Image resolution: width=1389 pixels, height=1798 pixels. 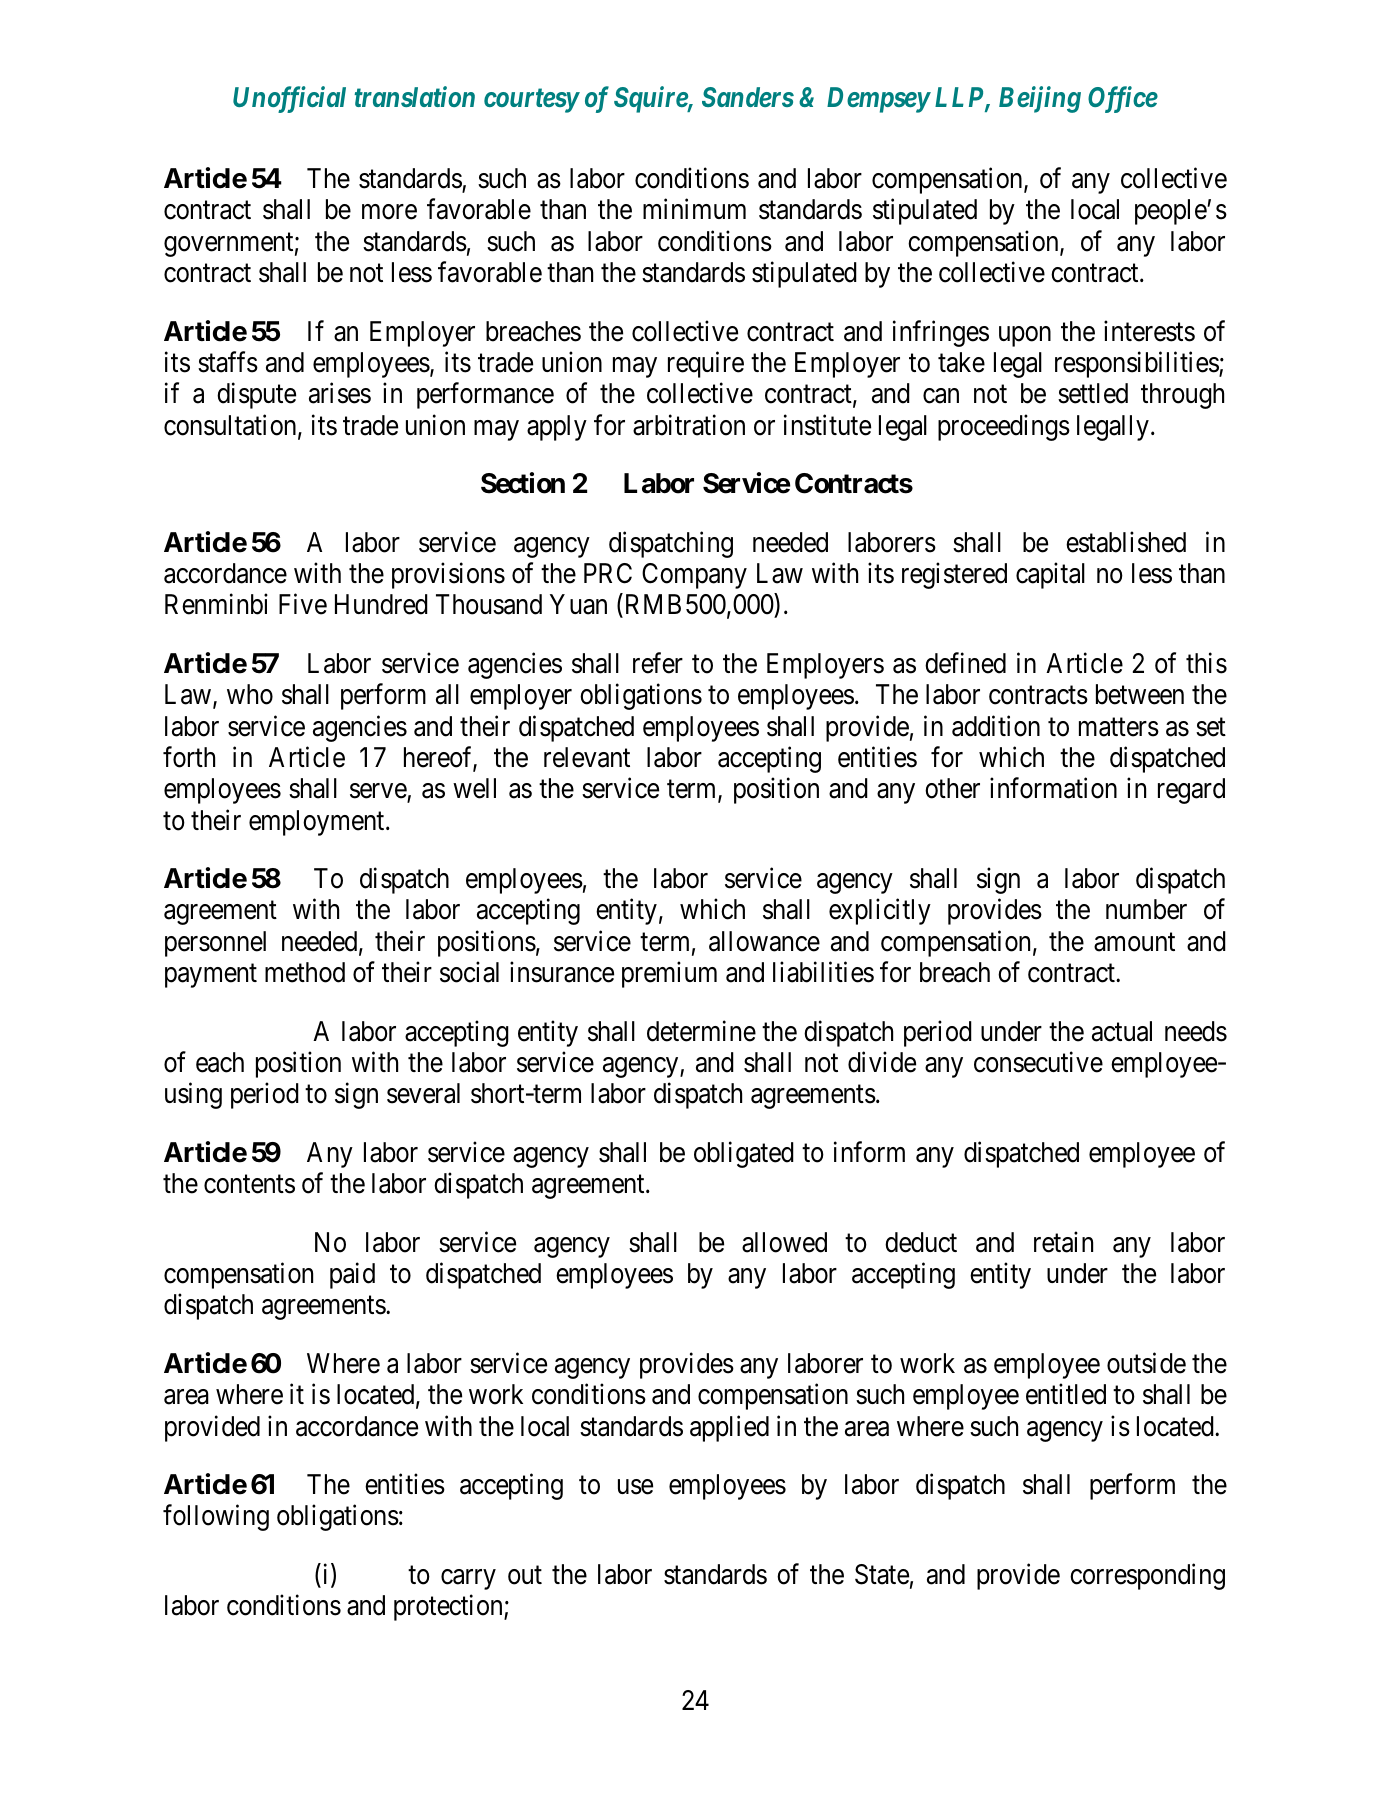 I want to click on minimum, so click(x=694, y=209).
